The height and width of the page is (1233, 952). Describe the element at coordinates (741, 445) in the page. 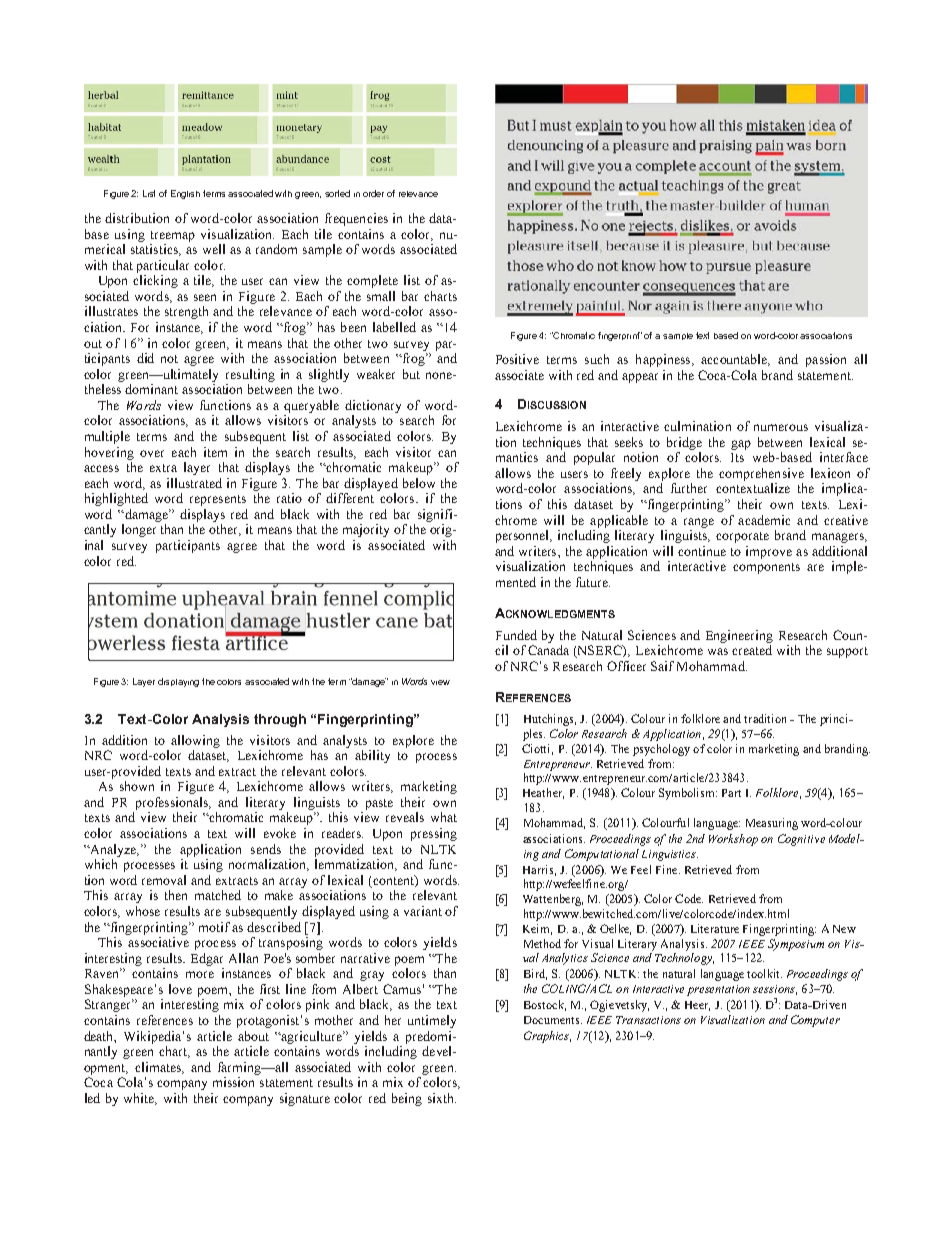

I see `gap` at that location.
